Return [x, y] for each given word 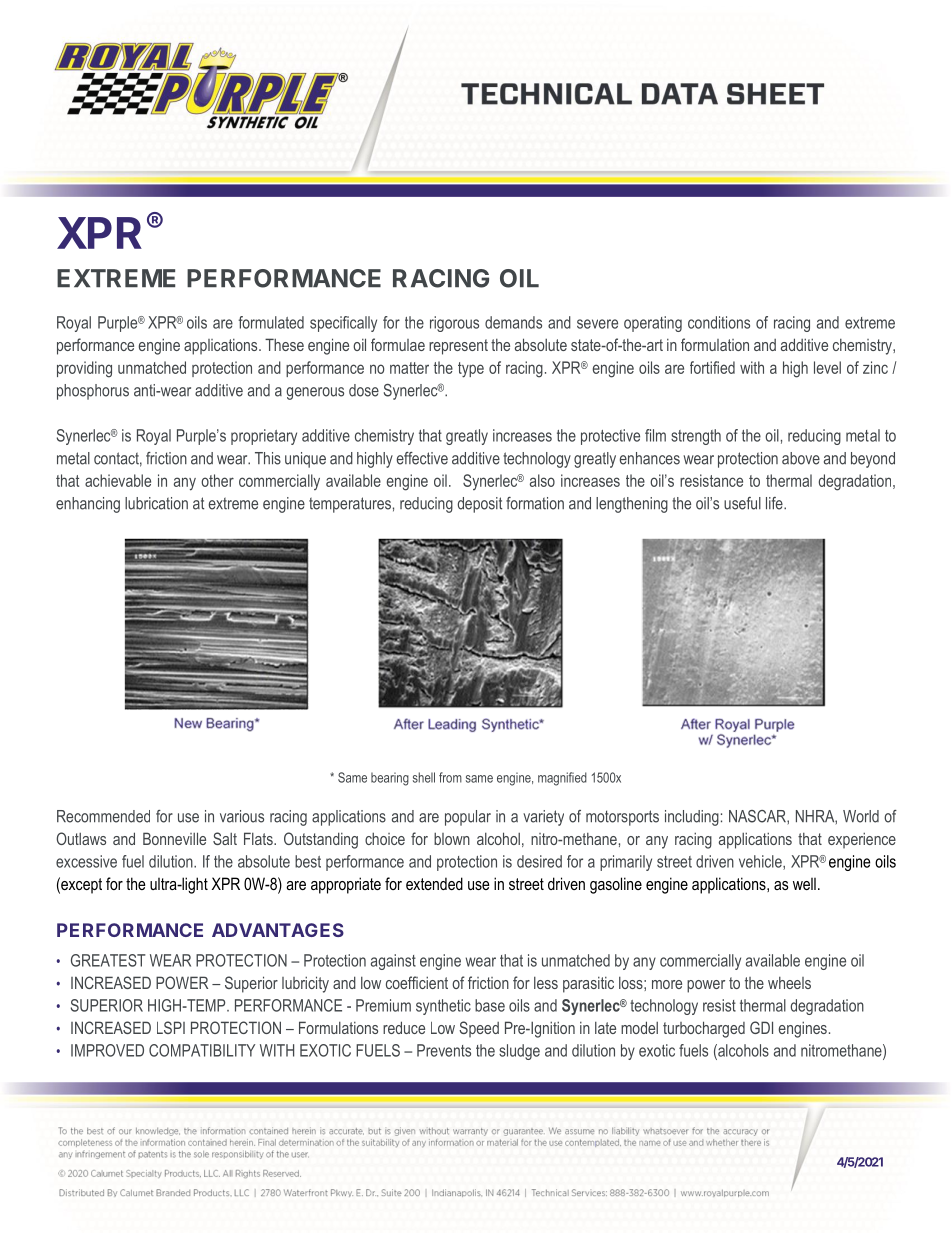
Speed [479, 1029]
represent [458, 347]
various [242, 816]
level [827, 367]
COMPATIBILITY [202, 1050]
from [450, 777]
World [861, 816]
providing [84, 369]
